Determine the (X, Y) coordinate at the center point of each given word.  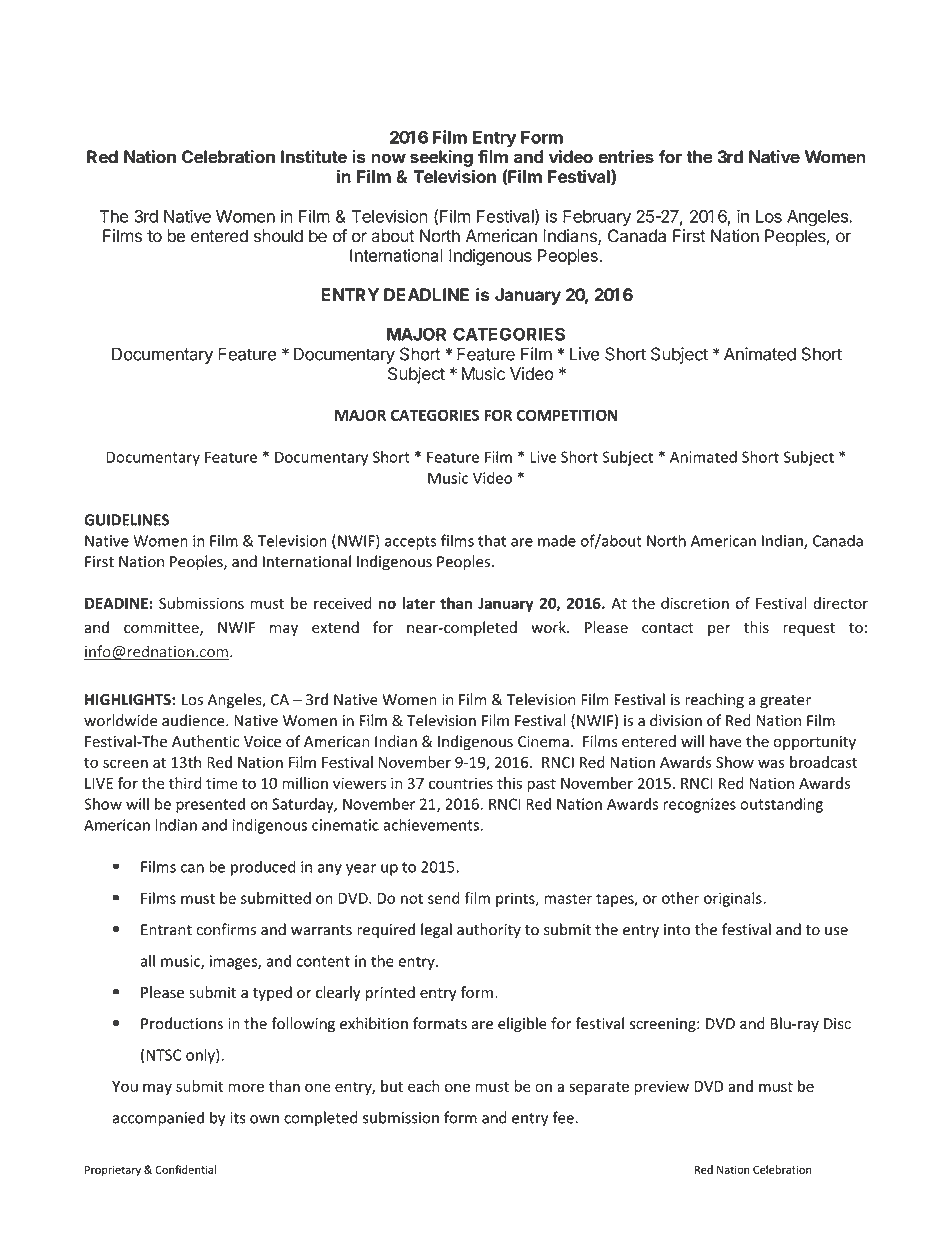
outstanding (781, 805)
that (492, 540)
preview (661, 1087)
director (840, 603)
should (278, 236)
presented (210, 805)
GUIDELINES (126, 520)
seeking (441, 158)
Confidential (186, 1169)
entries (626, 157)
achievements (432, 824)
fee (563, 1117)
